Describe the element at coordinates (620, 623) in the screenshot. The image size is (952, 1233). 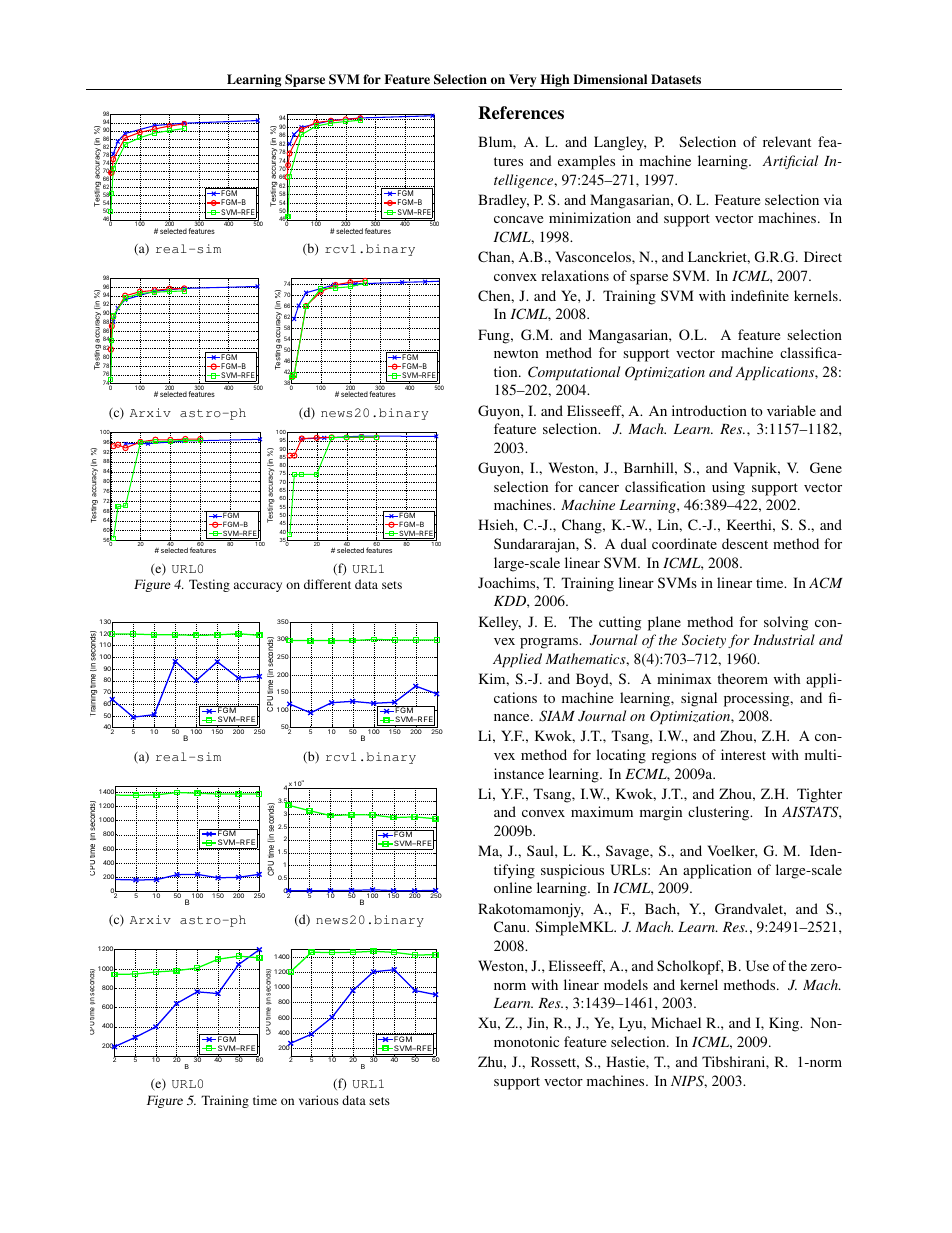
I see `cutting` at that location.
